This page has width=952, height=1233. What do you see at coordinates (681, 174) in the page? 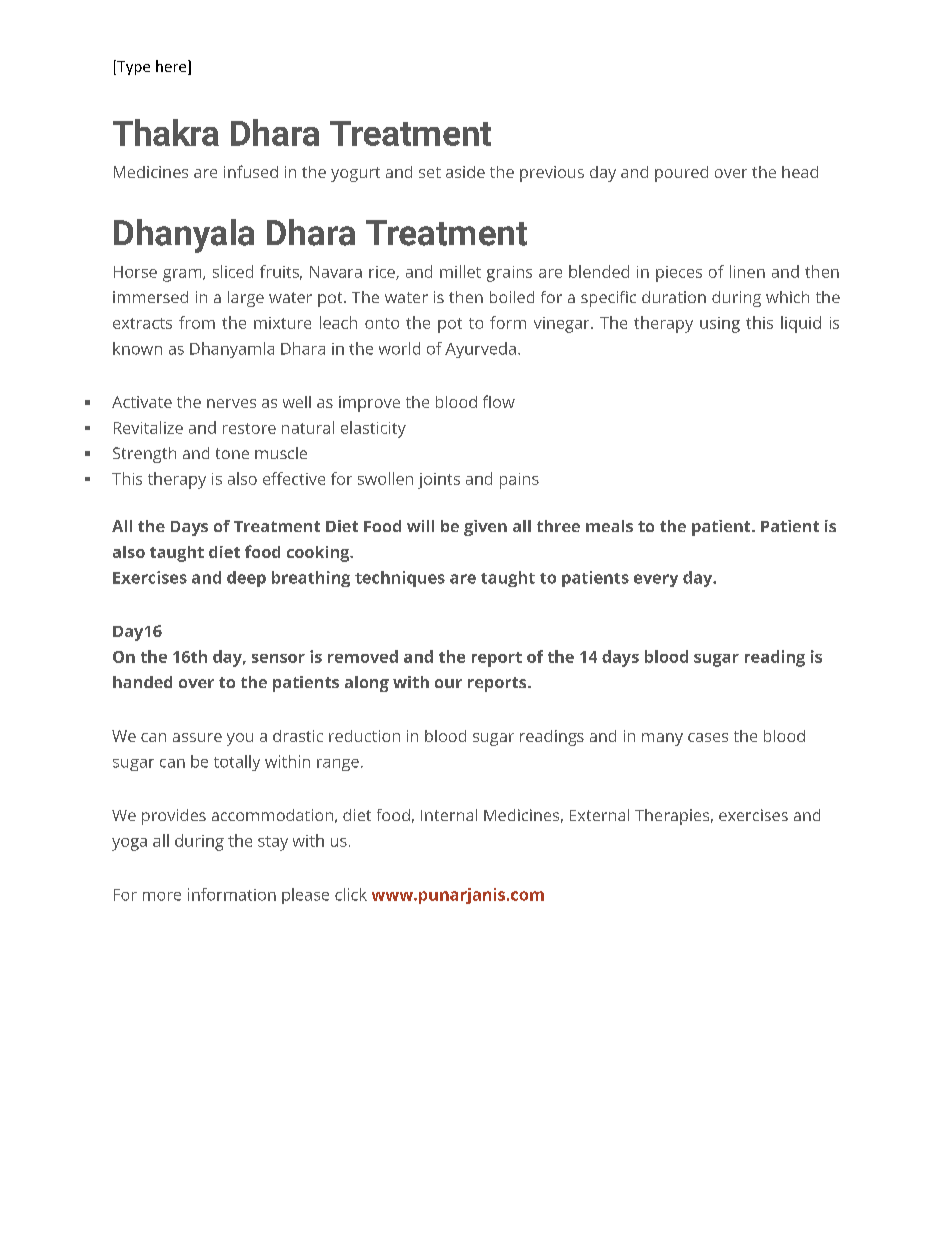
I see `poured` at bounding box center [681, 174].
